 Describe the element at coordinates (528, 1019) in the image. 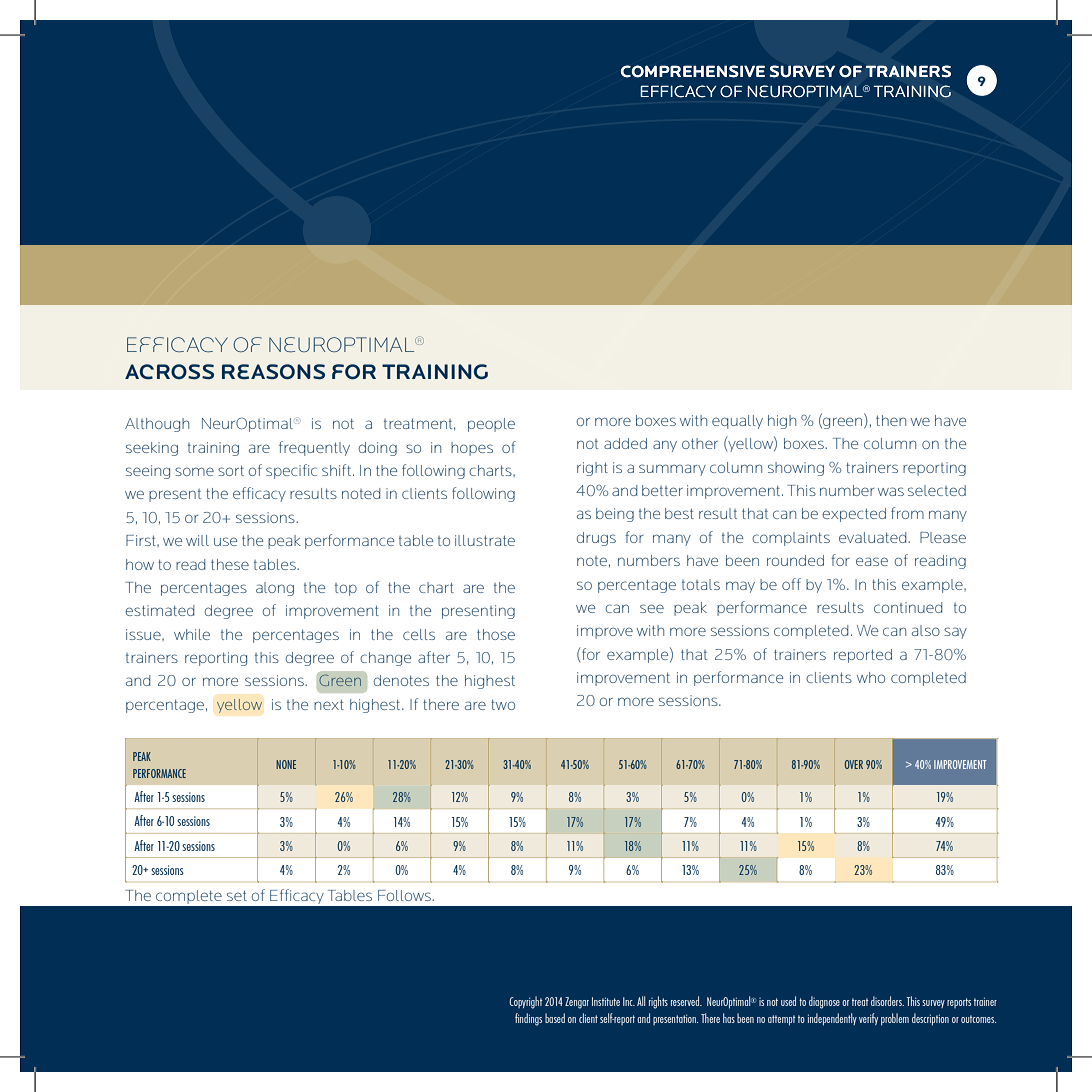

I see `findings` at that location.
